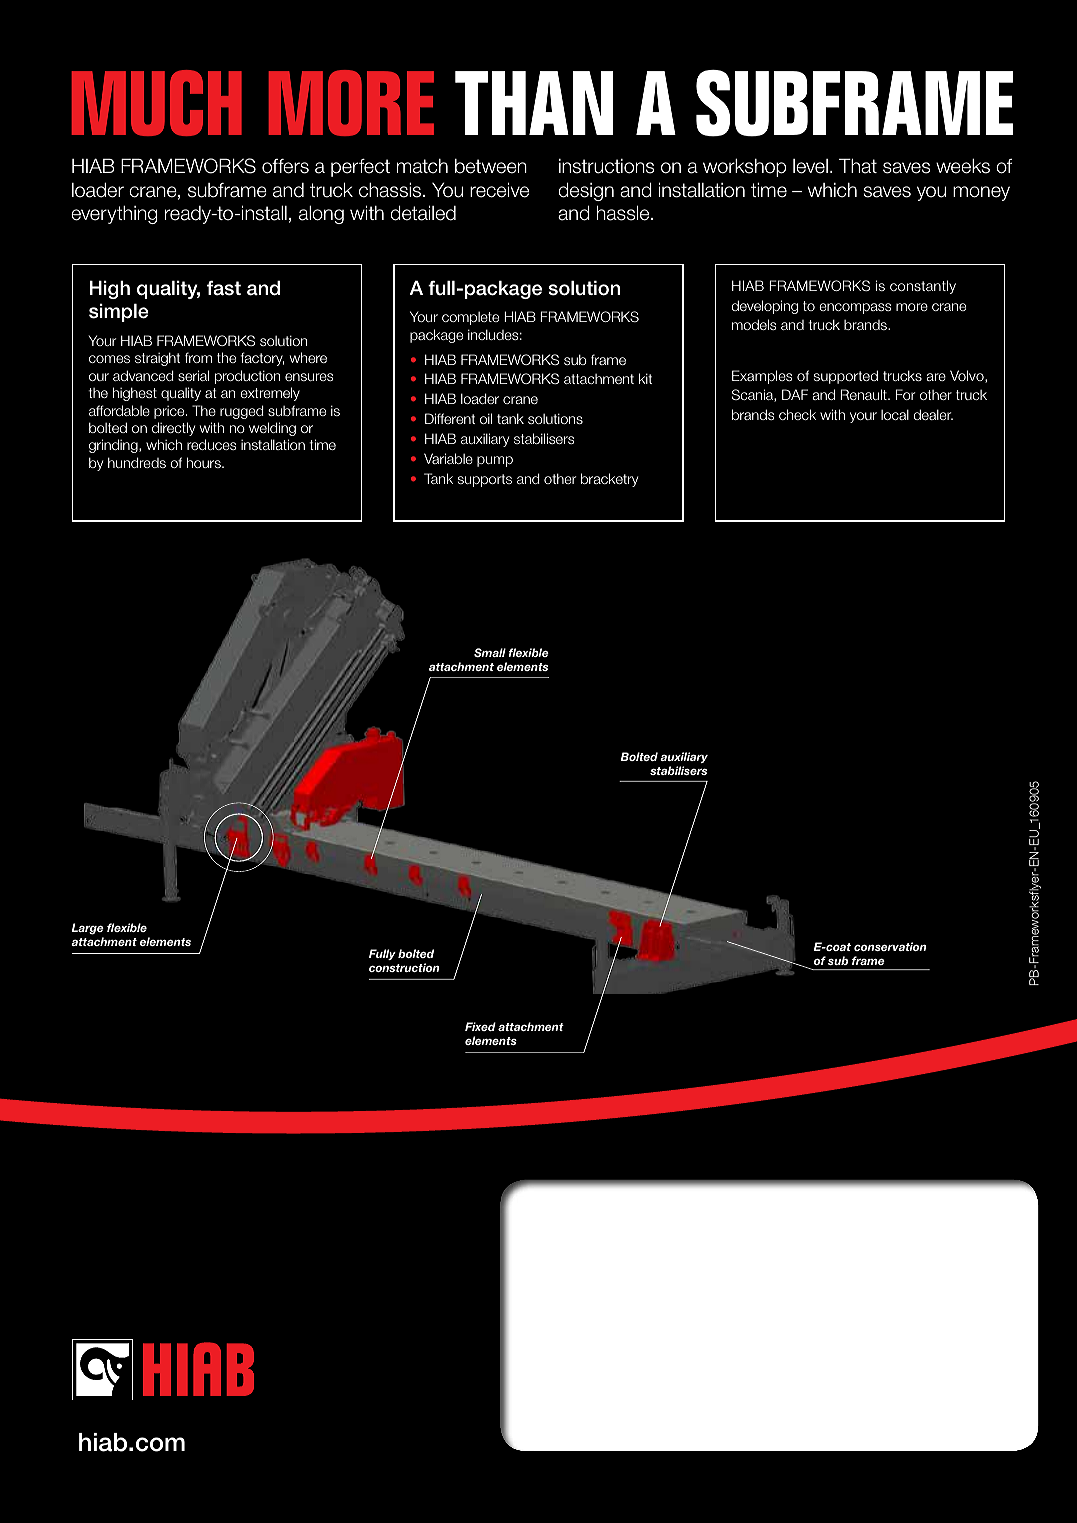  What do you see at coordinates (157, 103) in the page?
I see `MUCH` at bounding box center [157, 103].
